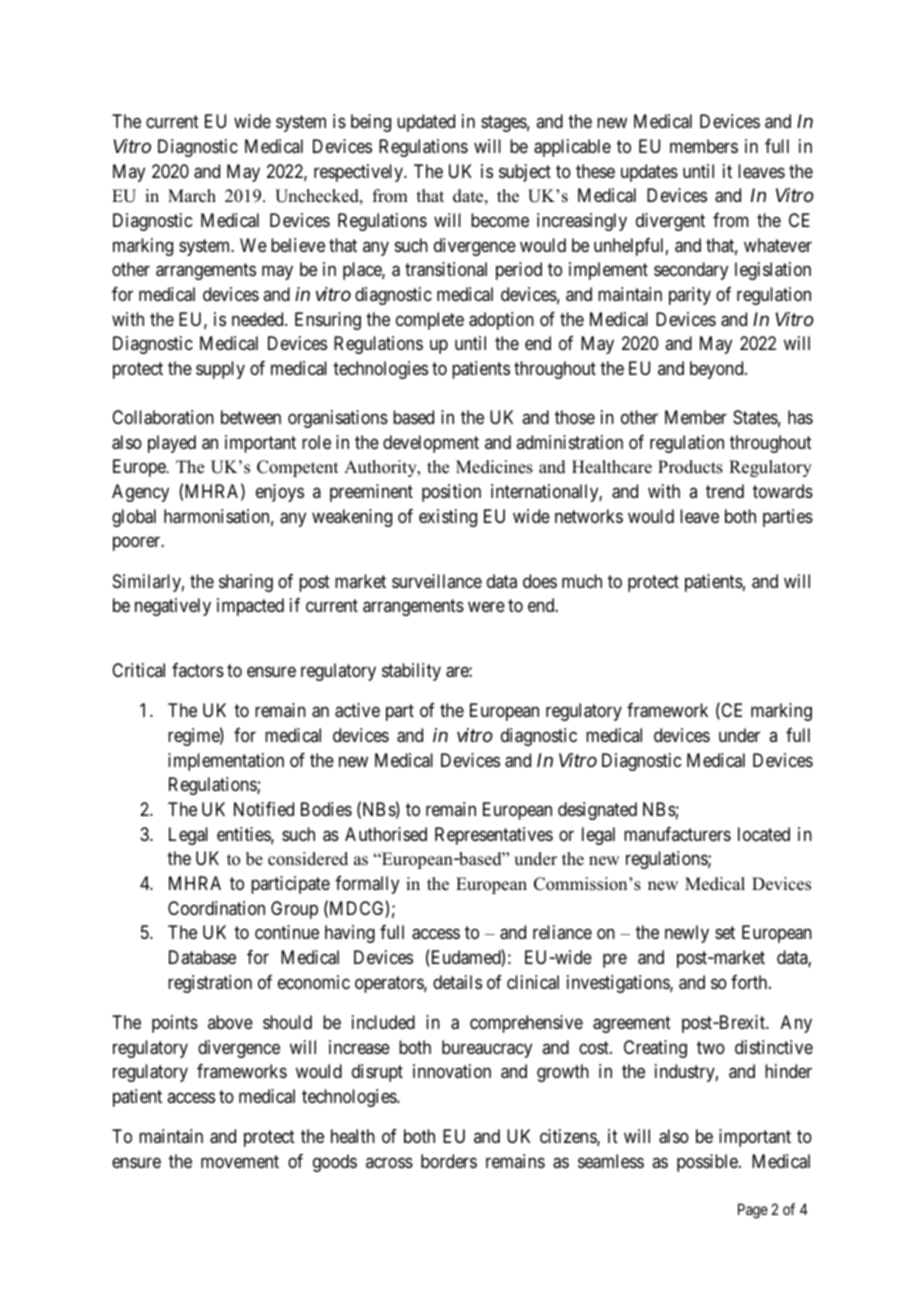  What do you see at coordinates (198, 670) in the screenshot?
I see `factors` at bounding box center [198, 670].
